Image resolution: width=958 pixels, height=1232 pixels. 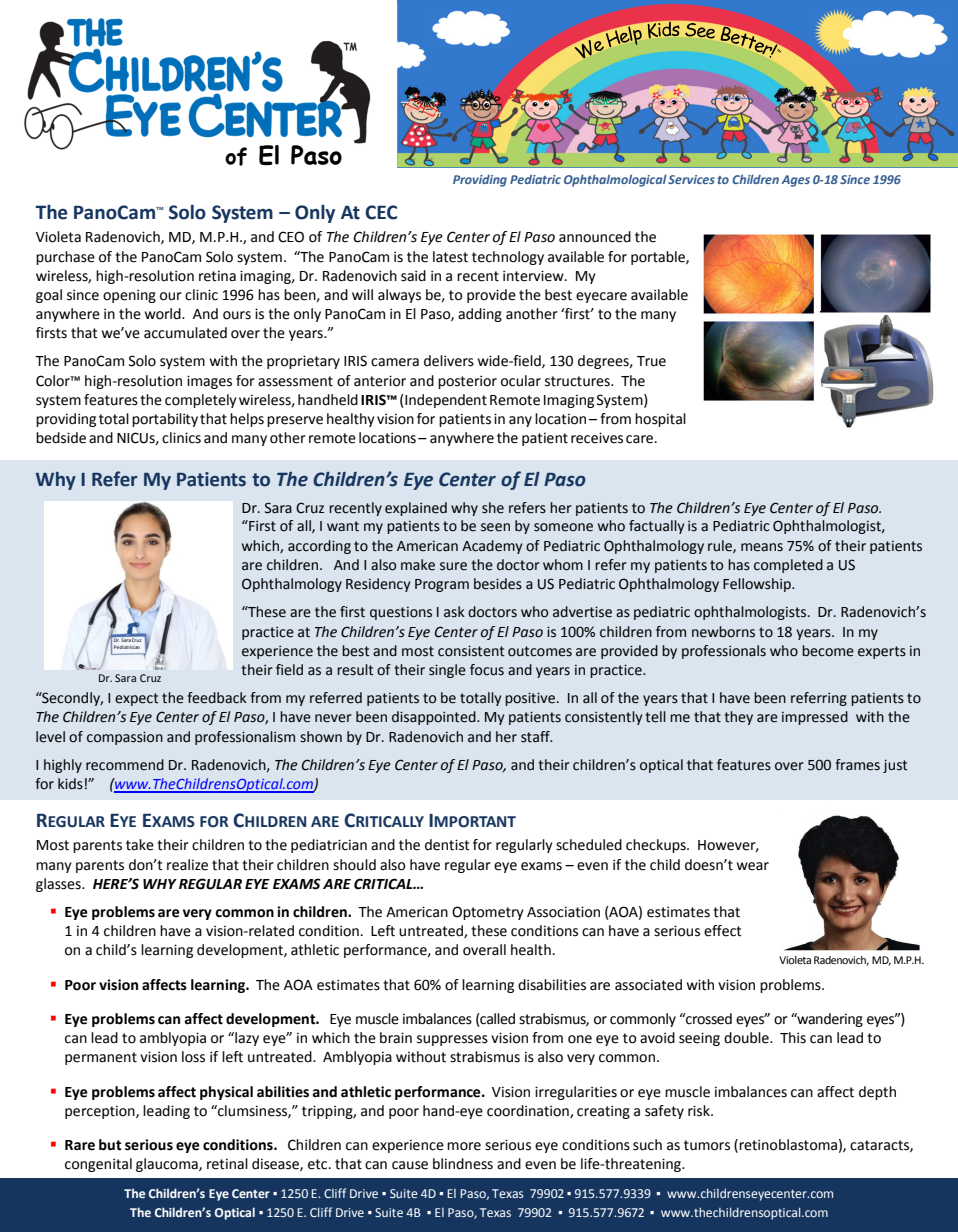 What do you see at coordinates (65, 258) in the page?
I see `purchase` at bounding box center [65, 258].
